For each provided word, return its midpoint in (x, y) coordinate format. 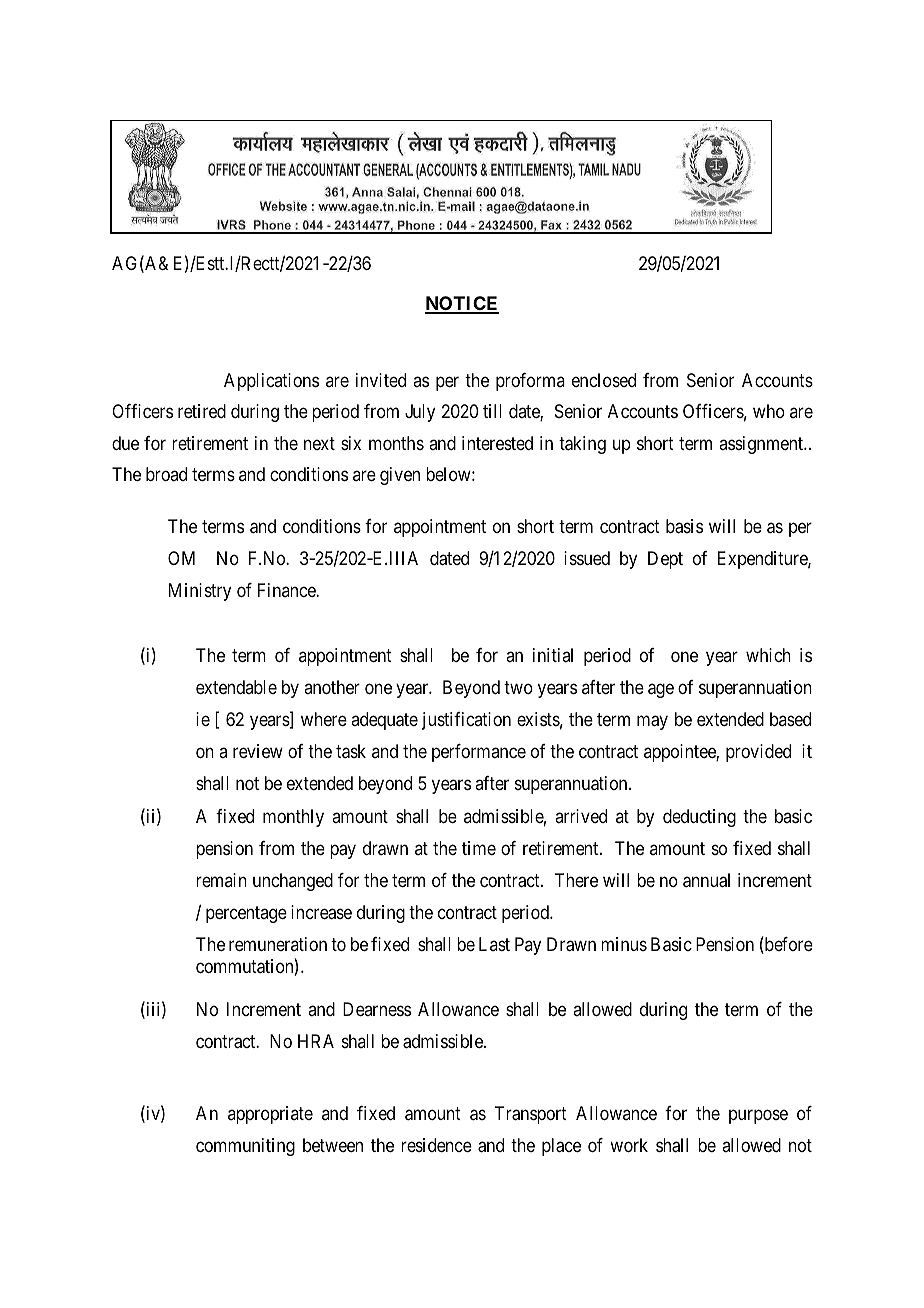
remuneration (278, 944)
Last (494, 944)
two (518, 687)
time (479, 848)
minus (624, 944)
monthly (293, 818)
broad (166, 474)
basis (684, 526)
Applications (271, 382)
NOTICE (462, 304)
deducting (699, 818)
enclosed (604, 380)
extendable (236, 687)
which (768, 655)
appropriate (270, 1115)
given (400, 476)
